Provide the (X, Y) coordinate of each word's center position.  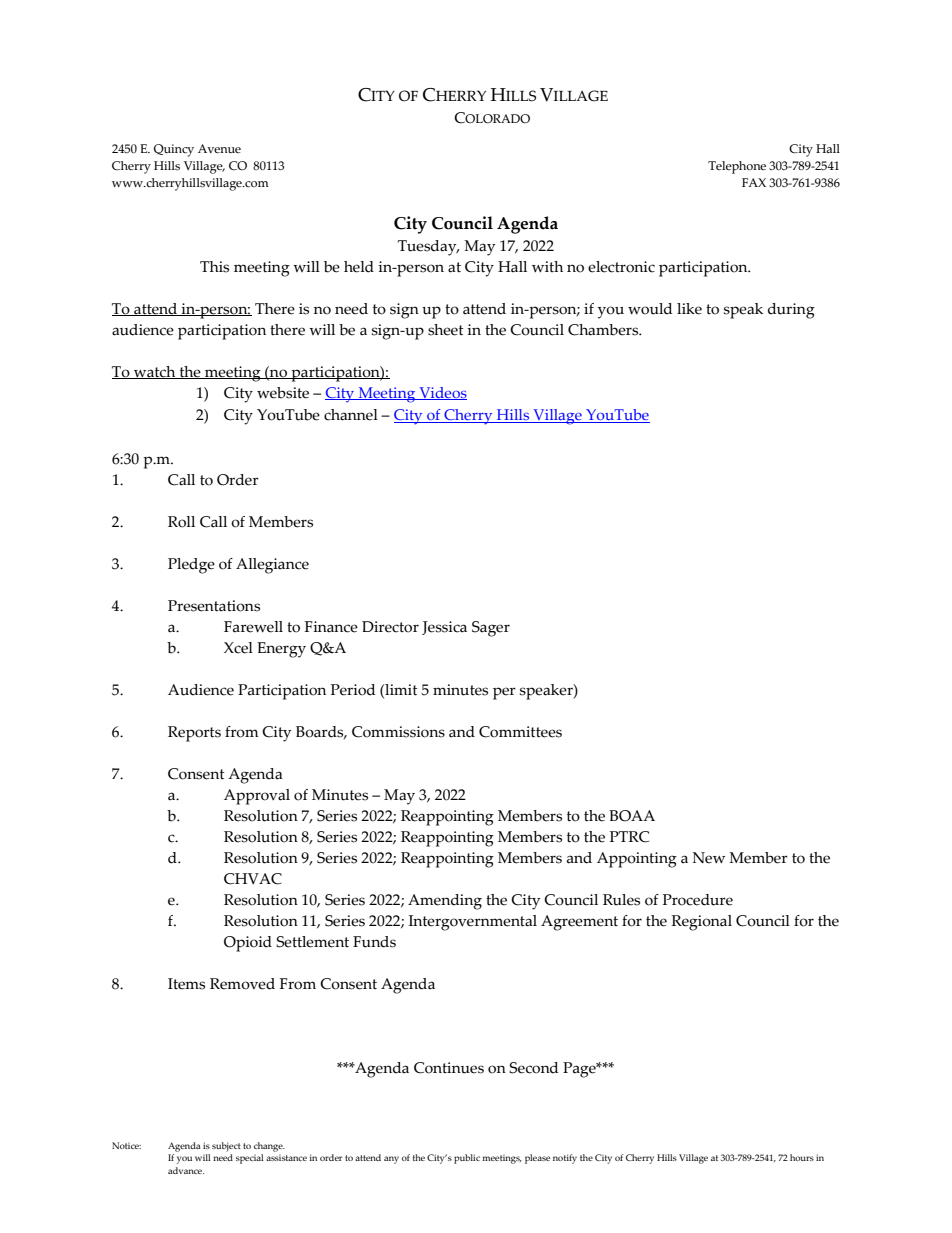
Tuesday (428, 248)
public (467, 1159)
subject (226, 1147)
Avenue (219, 149)
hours (802, 1157)
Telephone (737, 167)
